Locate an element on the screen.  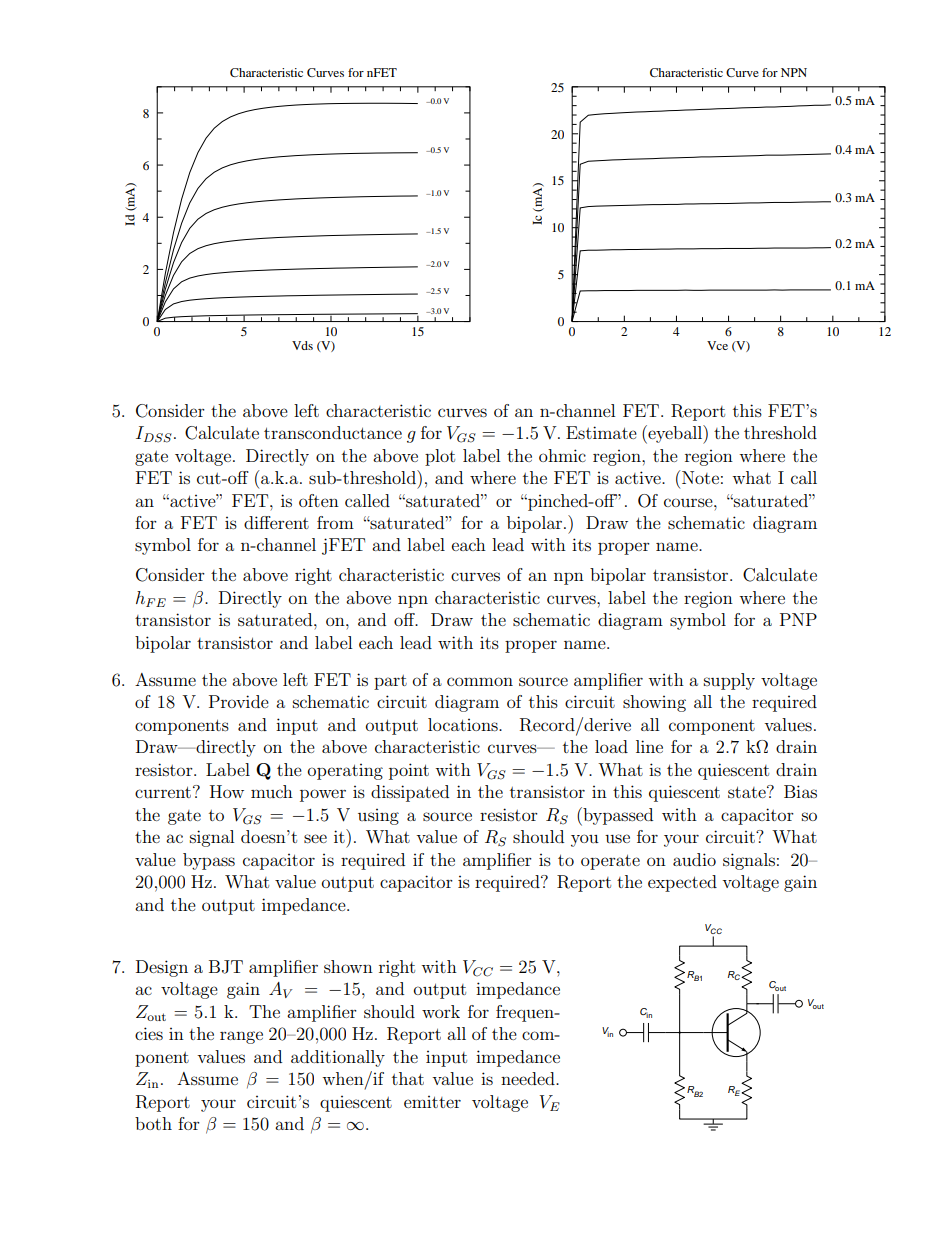
locations is located at coordinates (464, 724).
